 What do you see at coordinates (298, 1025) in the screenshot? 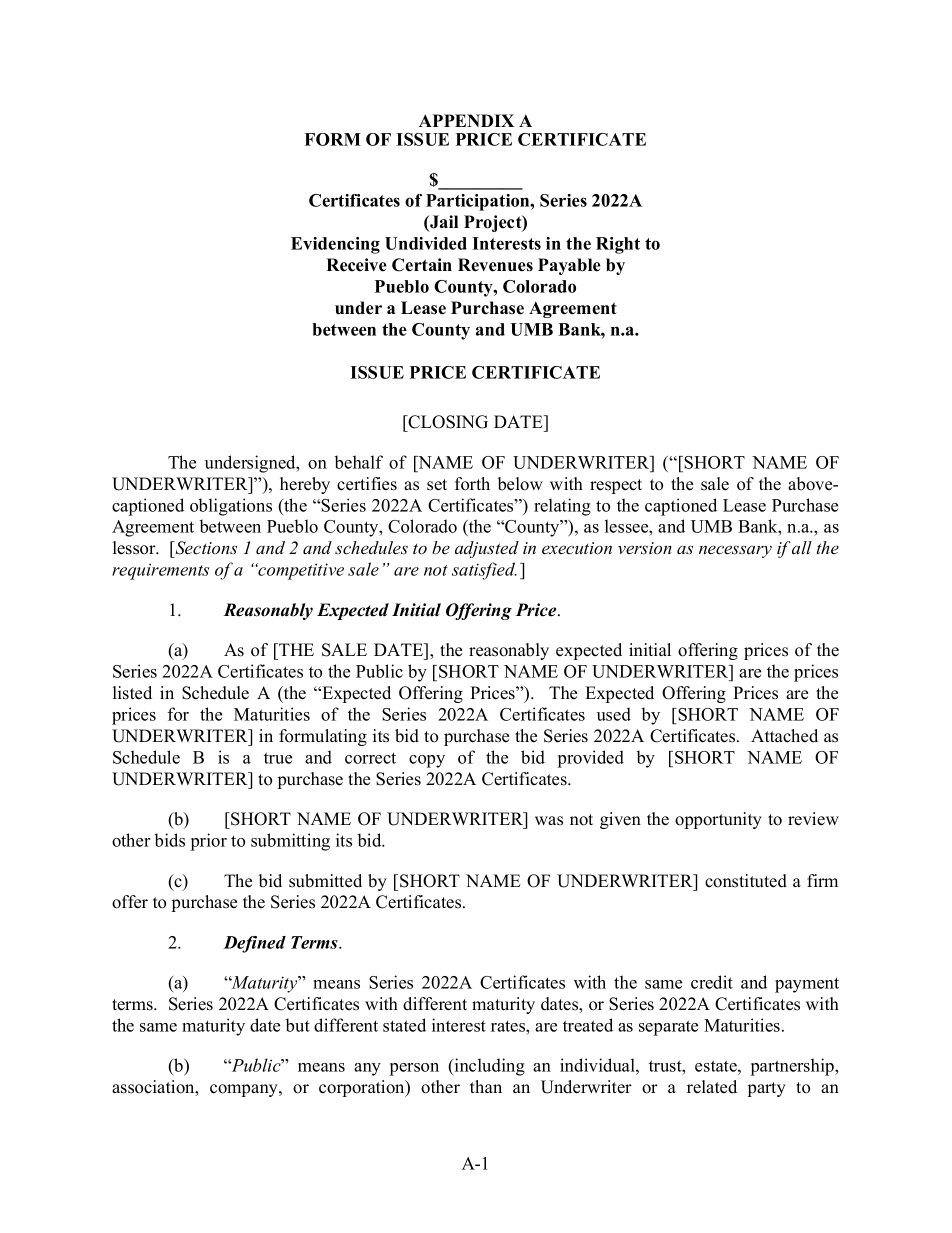
I see `but` at bounding box center [298, 1025].
